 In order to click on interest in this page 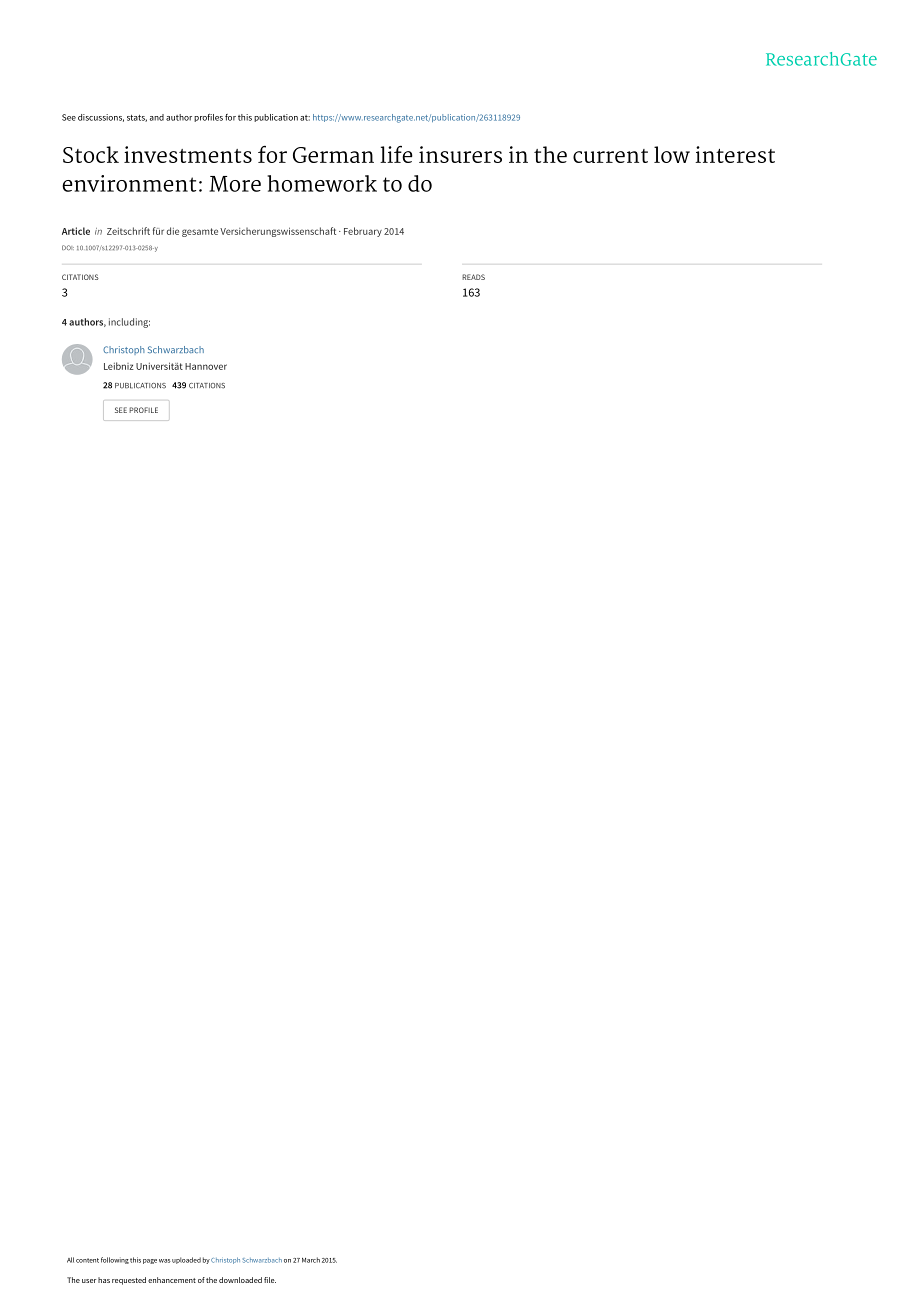, I will do `click(735, 154)`.
